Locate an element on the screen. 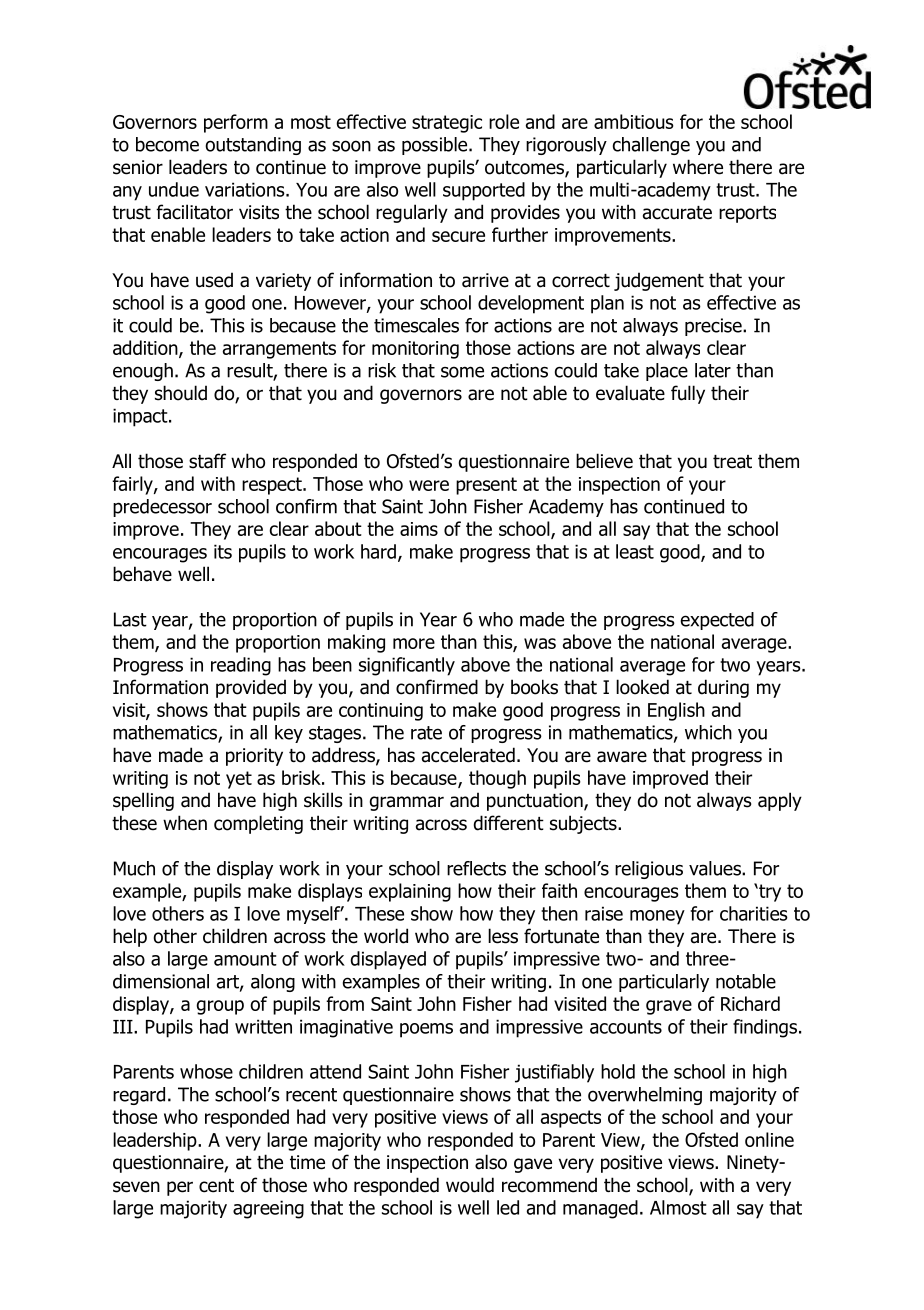  become is located at coordinates (167, 144).
